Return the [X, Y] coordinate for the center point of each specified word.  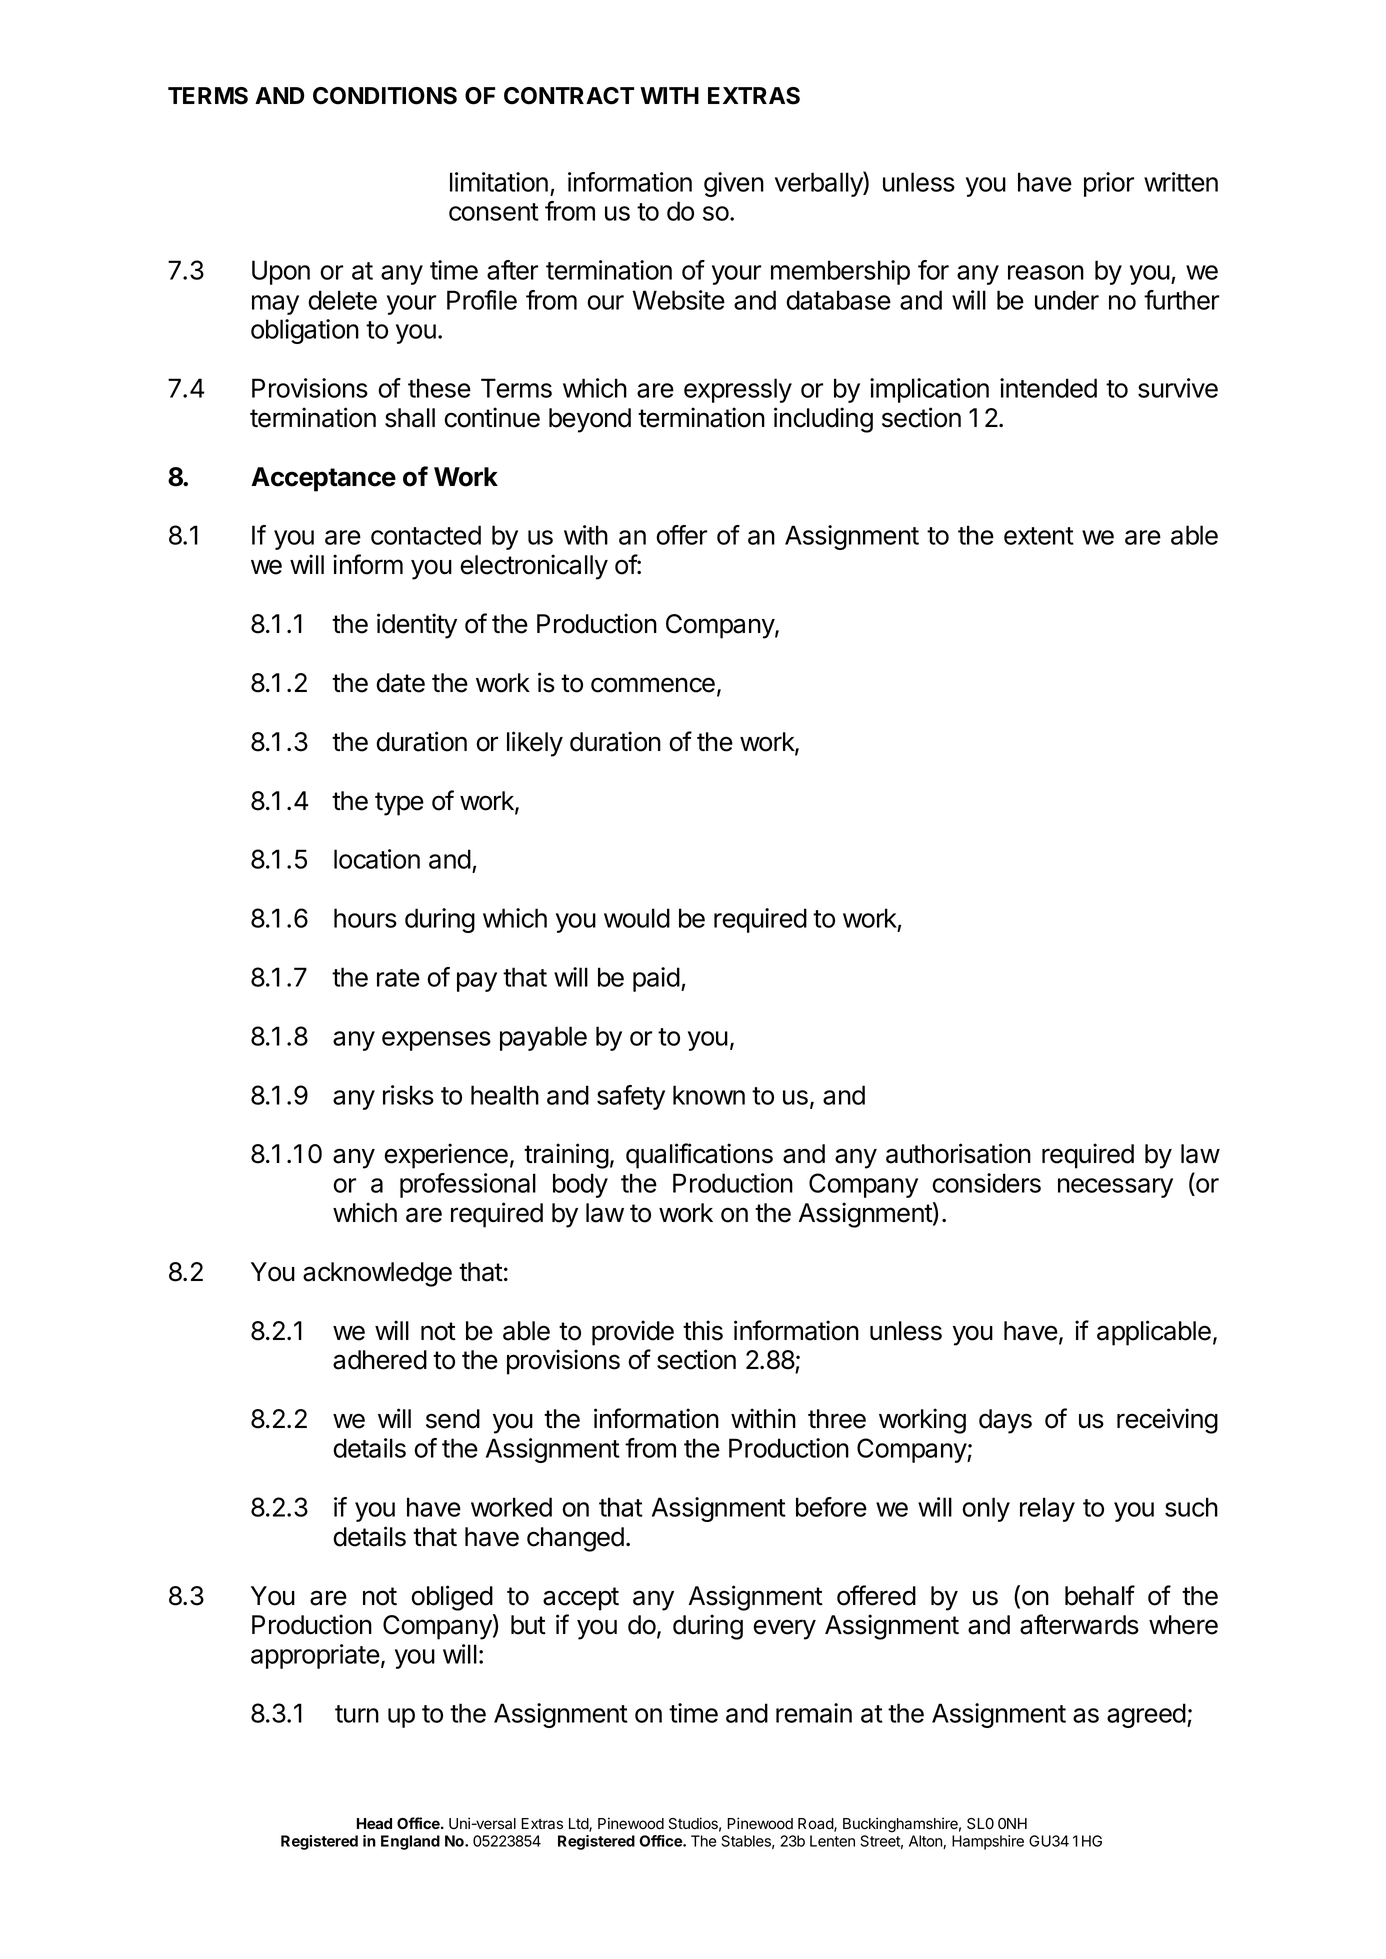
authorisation [958, 1153]
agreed [1146, 1715]
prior [1109, 184]
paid [656, 979]
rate [398, 978]
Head [374, 1823]
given [734, 184]
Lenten [832, 1841]
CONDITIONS [385, 96]
